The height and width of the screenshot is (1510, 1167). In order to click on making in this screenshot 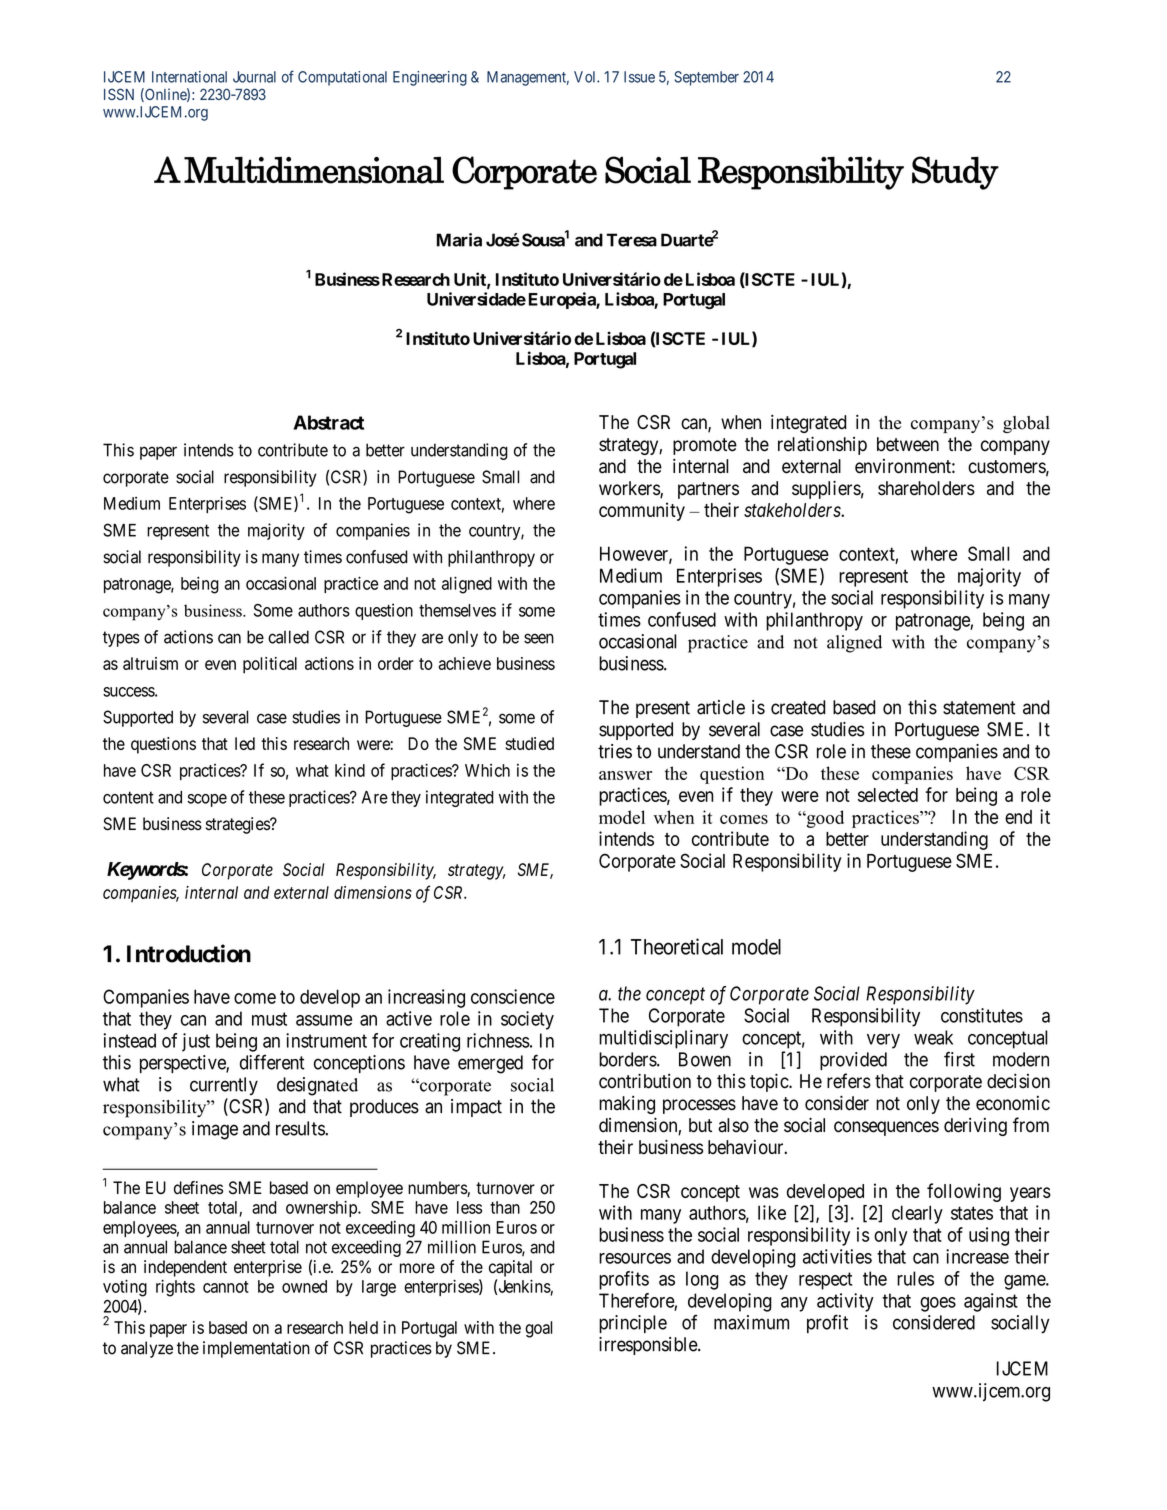, I will do `click(627, 1105)`.
